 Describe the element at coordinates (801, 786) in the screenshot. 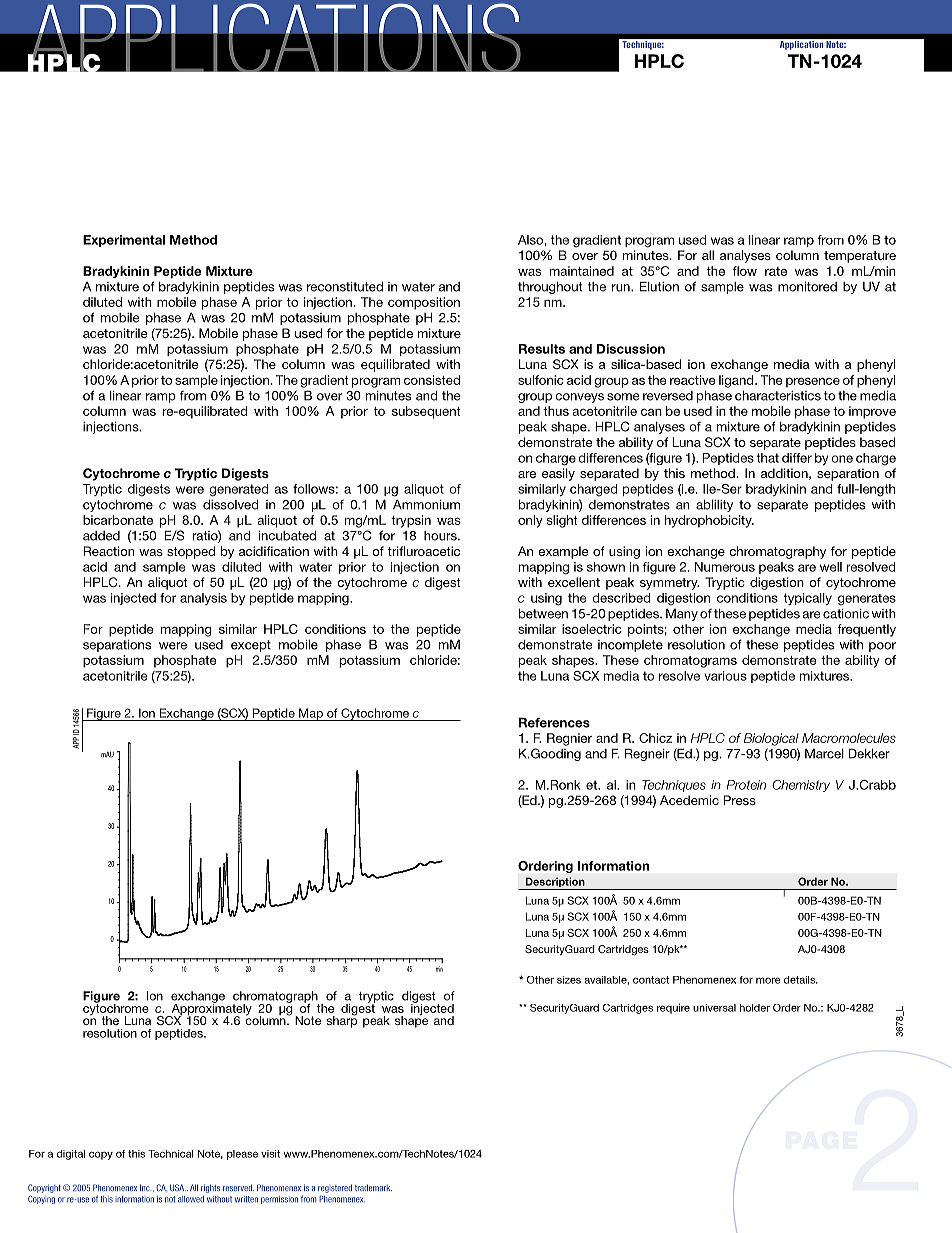

I see `Chemistry` at that location.
